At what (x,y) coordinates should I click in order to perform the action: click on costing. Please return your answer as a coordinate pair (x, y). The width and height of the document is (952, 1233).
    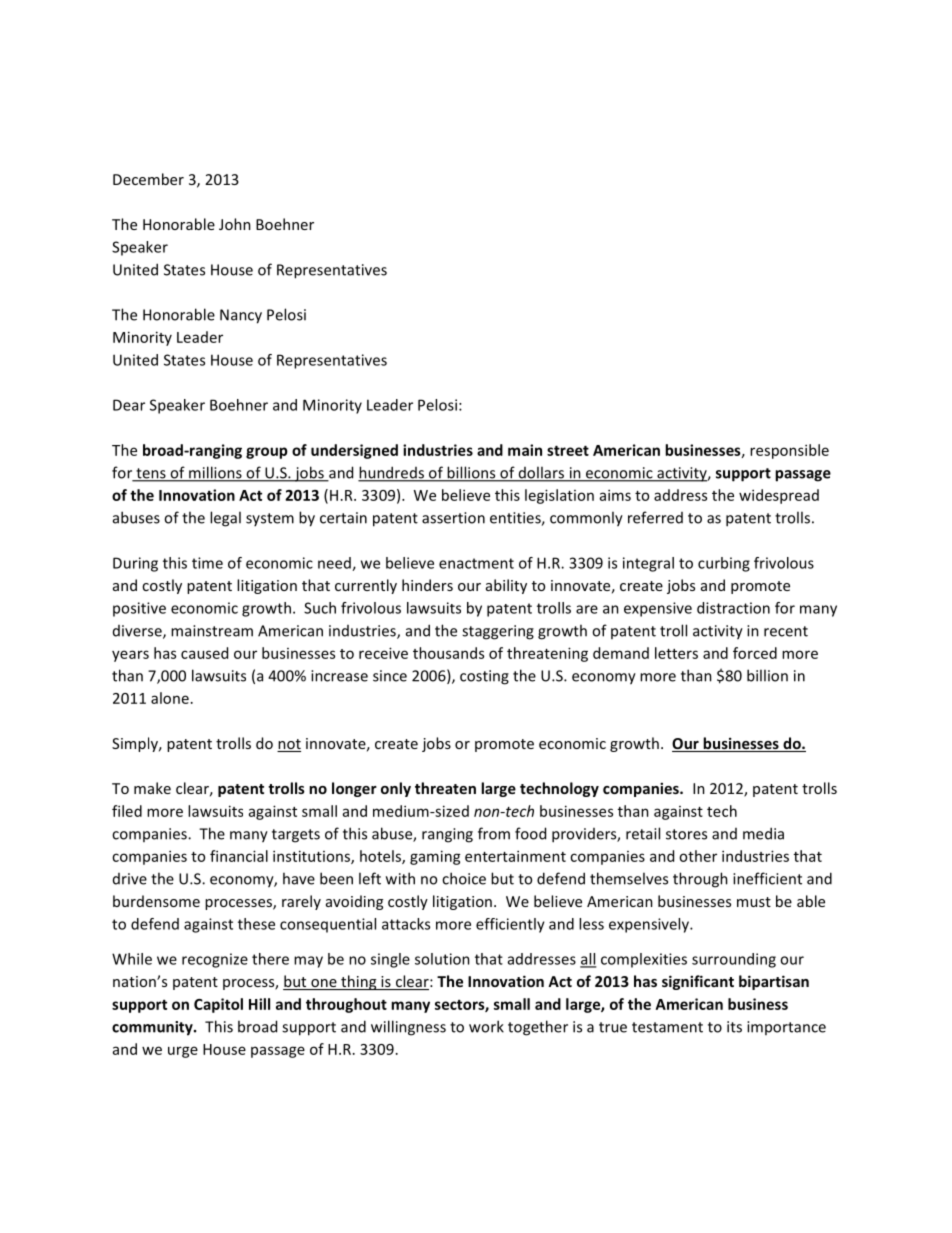
    Looking at the image, I should click on (484, 677).
